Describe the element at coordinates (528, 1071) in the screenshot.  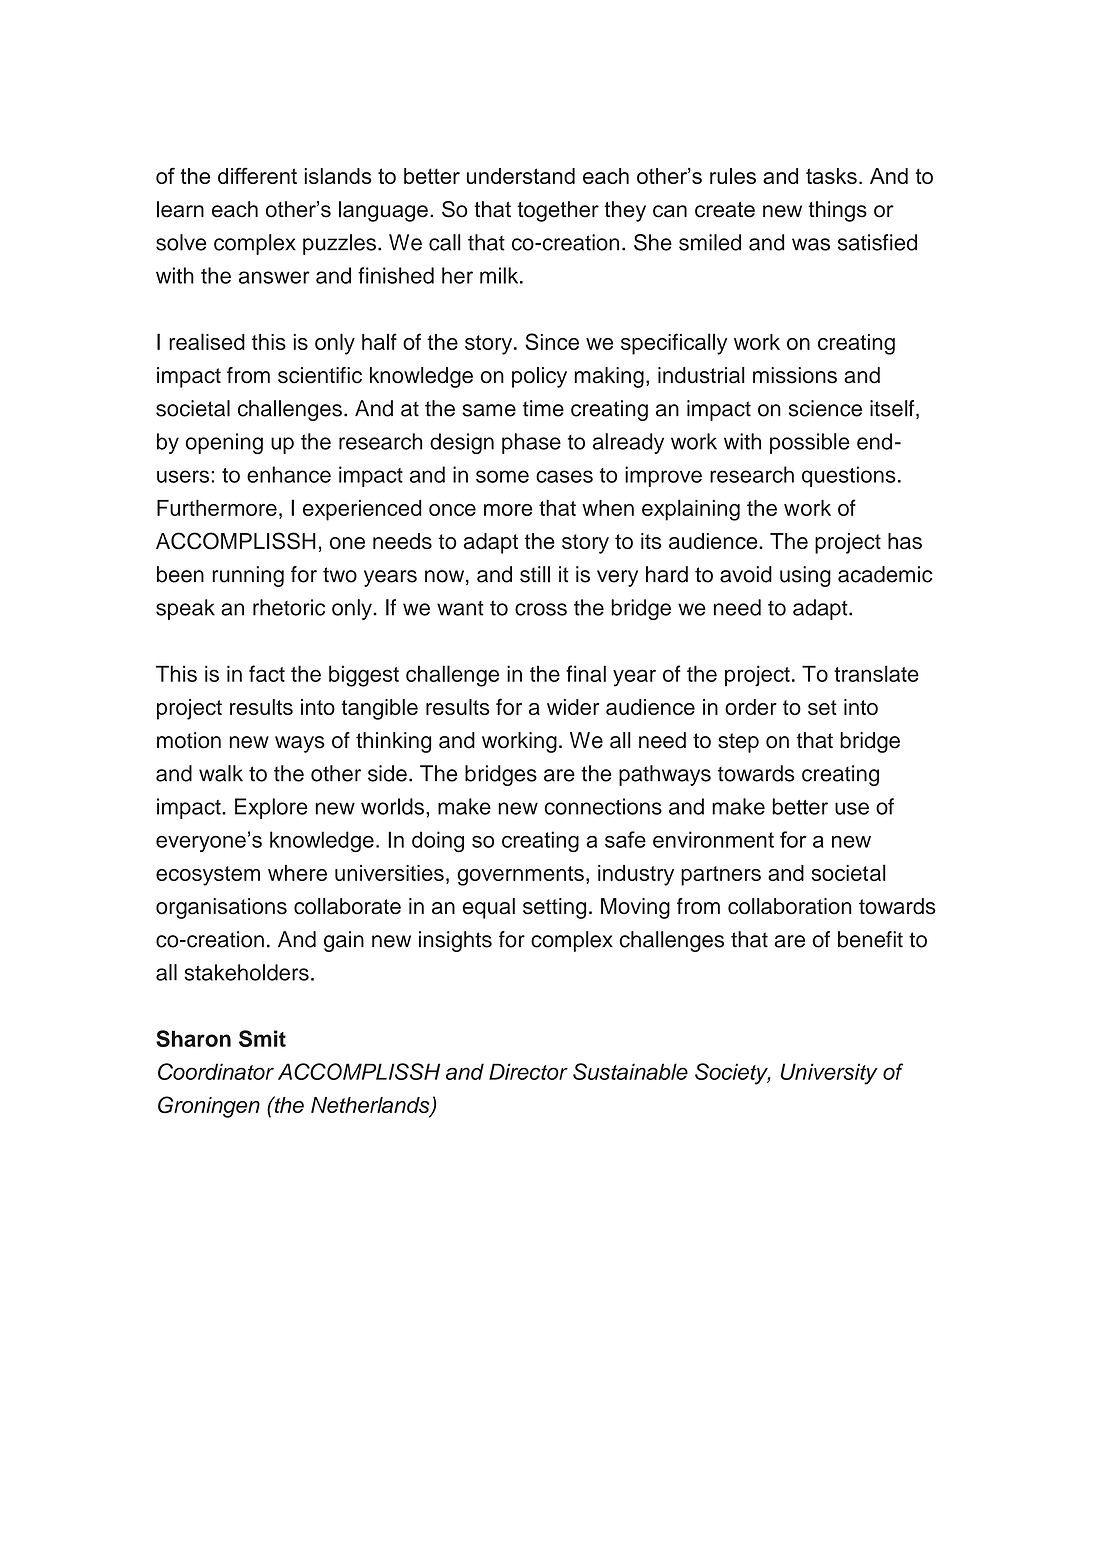
I see `Director` at that location.
